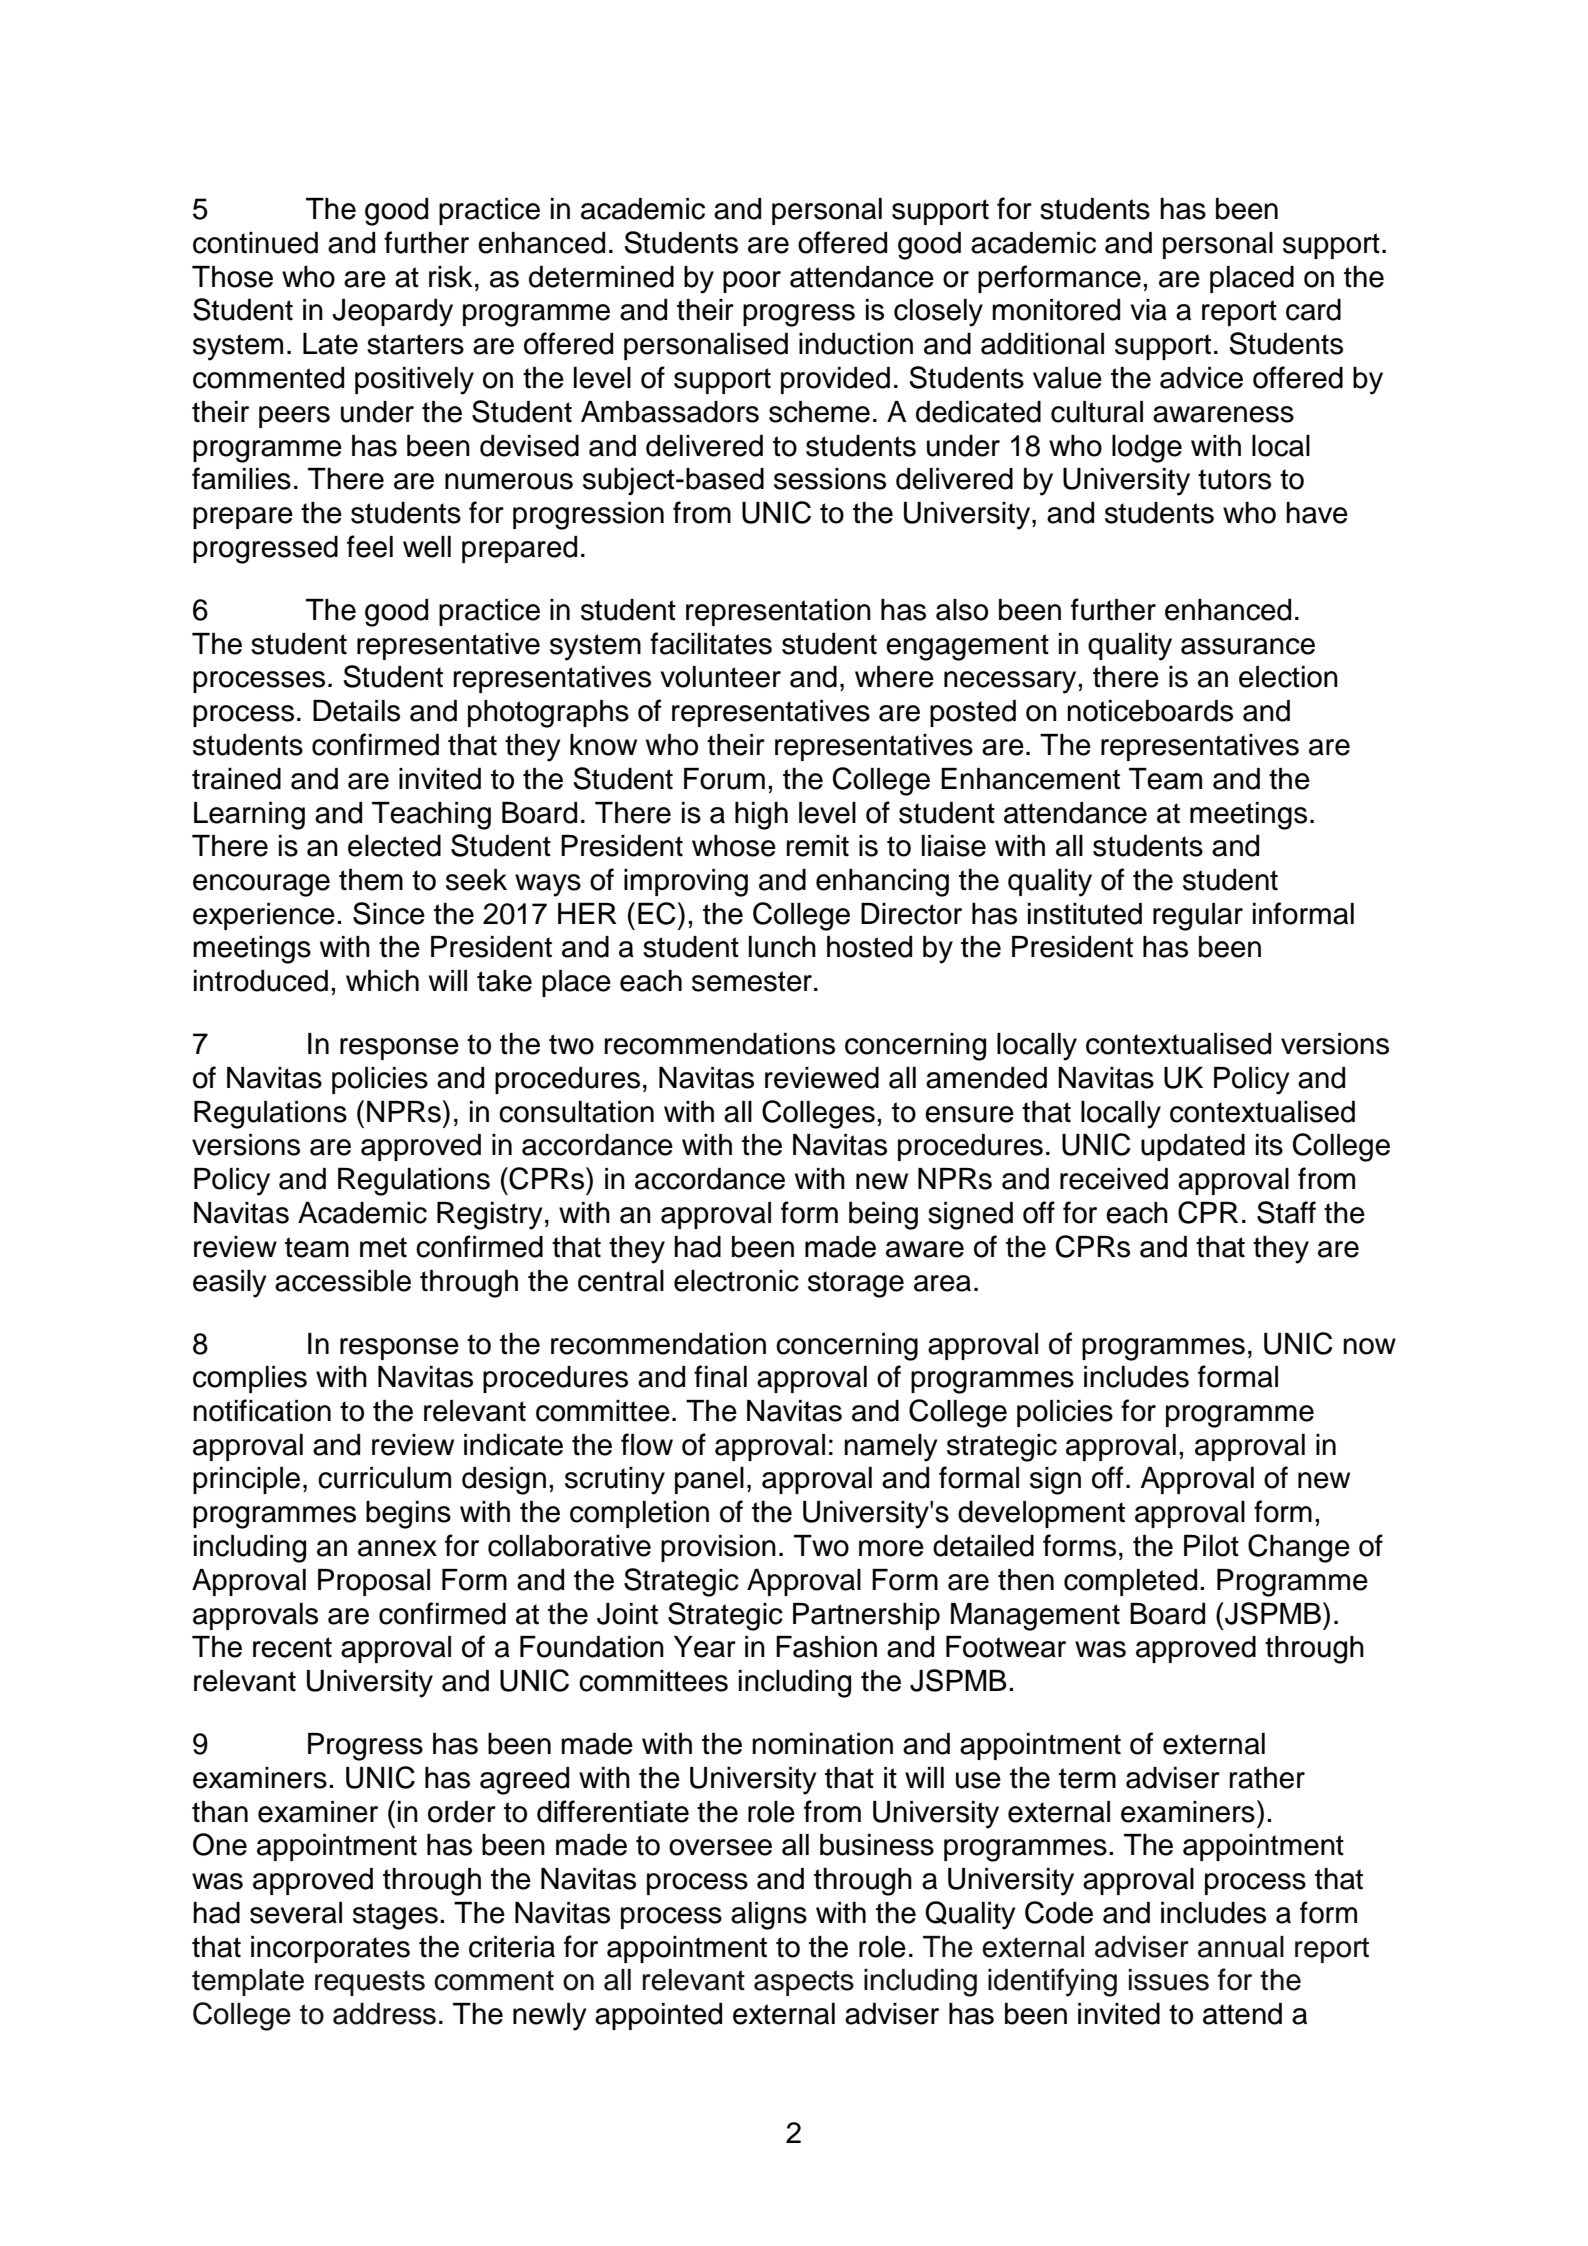 This document has width=1588, height=2246. I want to click on met, so click(383, 1247).
